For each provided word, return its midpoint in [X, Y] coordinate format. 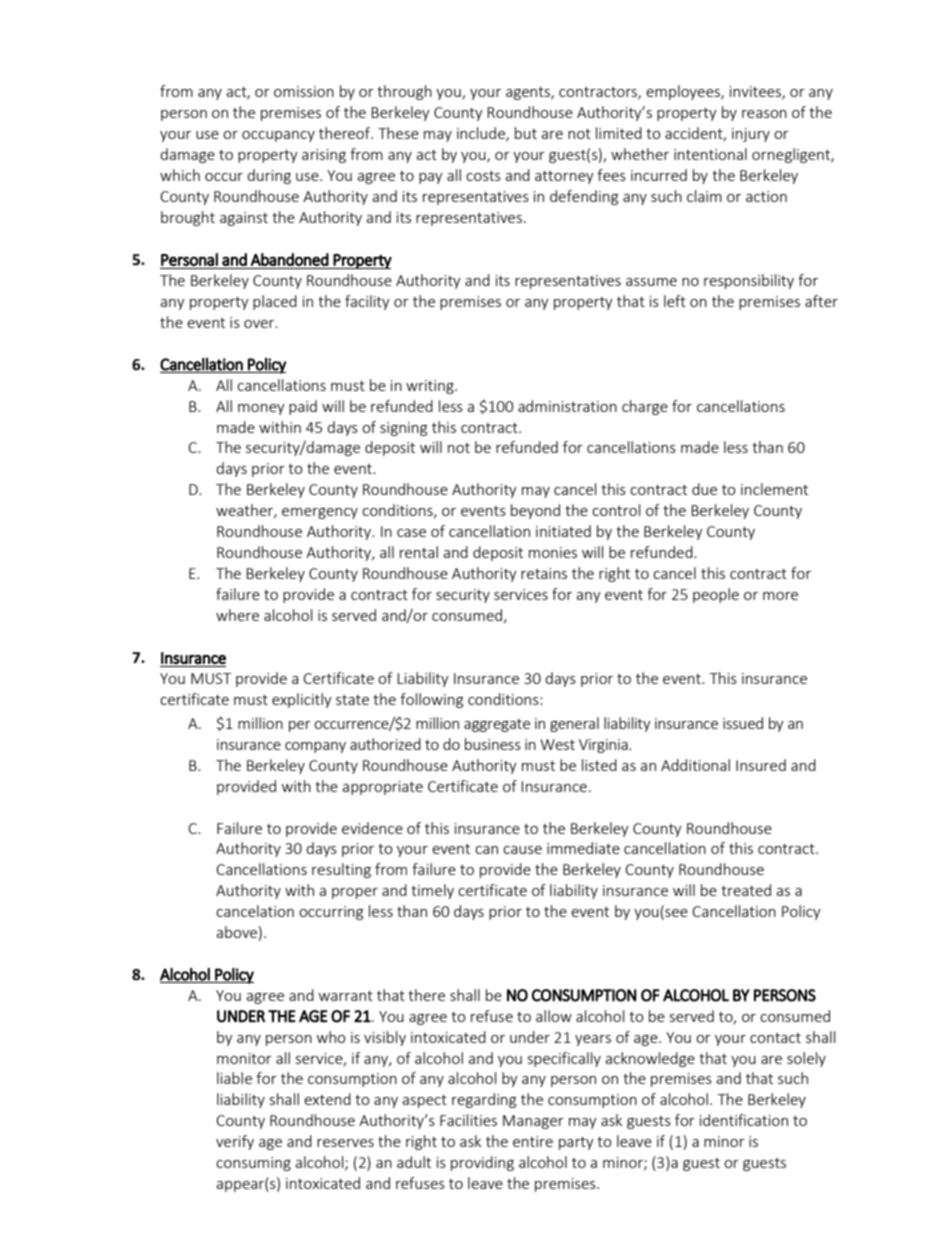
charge [645, 407]
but [526, 133]
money [261, 409]
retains [544, 573]
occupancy [278, 136]
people [716, 595]
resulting [341, 870]
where [237, 615]
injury [751, 135]
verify [235, 1142]
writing [431, 387]
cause [522, 850]
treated [746, 890]
